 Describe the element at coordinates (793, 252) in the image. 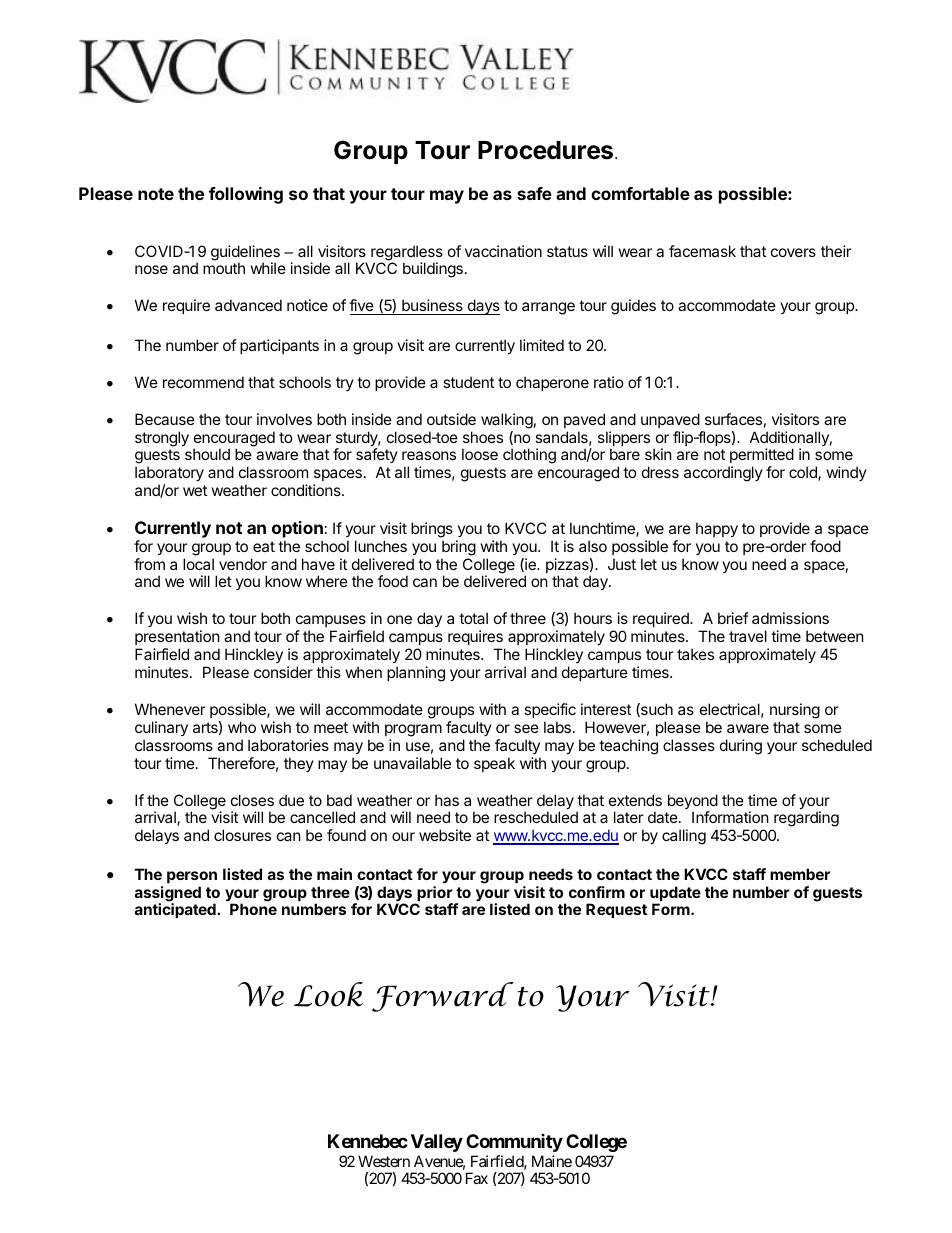

I see `covers` at that location.
